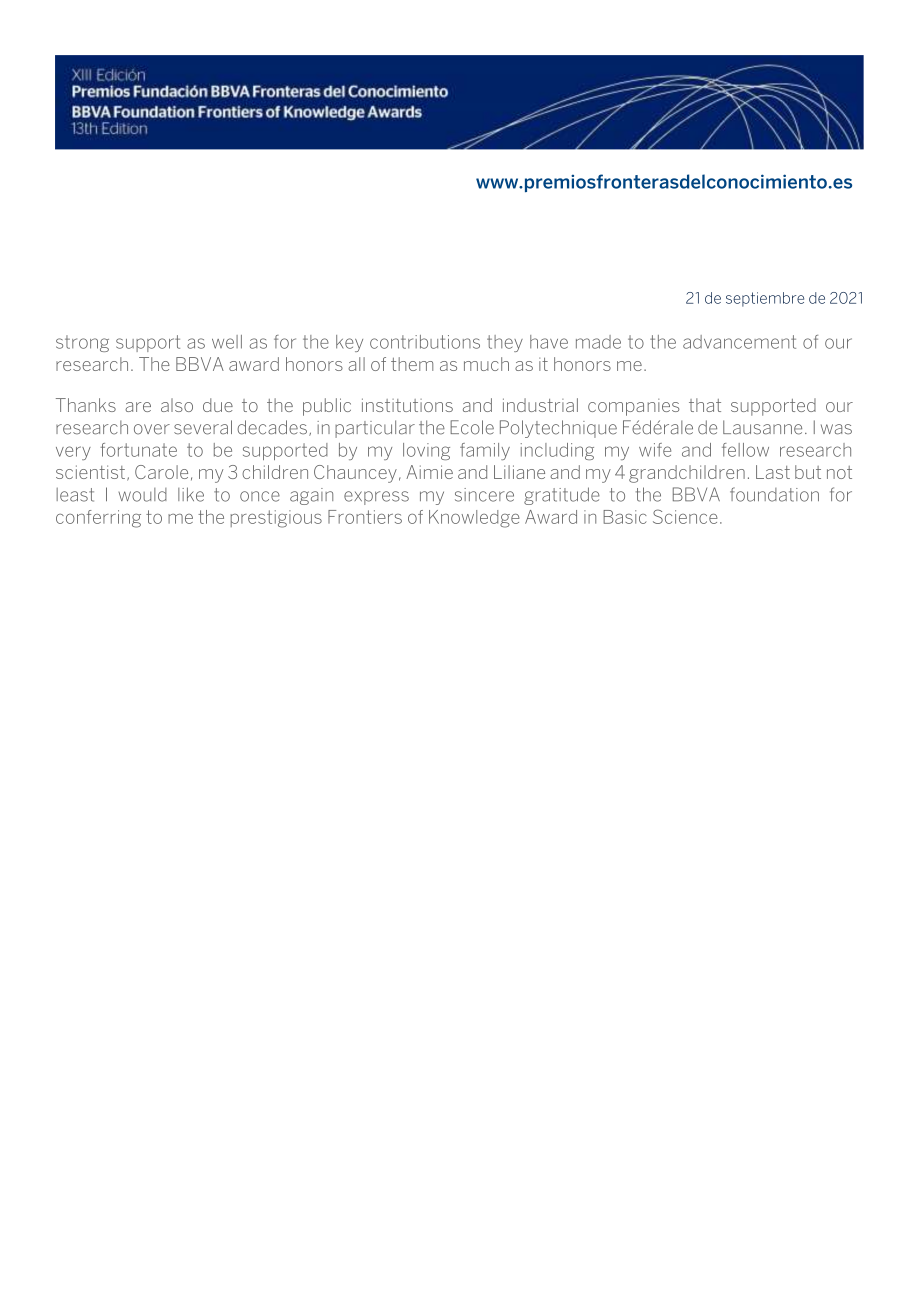 The height and width of the screenshot is (1309, 924). What do you see at coordinates (425, 342) in the screenshot?
I see `contributions` at bounding box center [425, 342].
